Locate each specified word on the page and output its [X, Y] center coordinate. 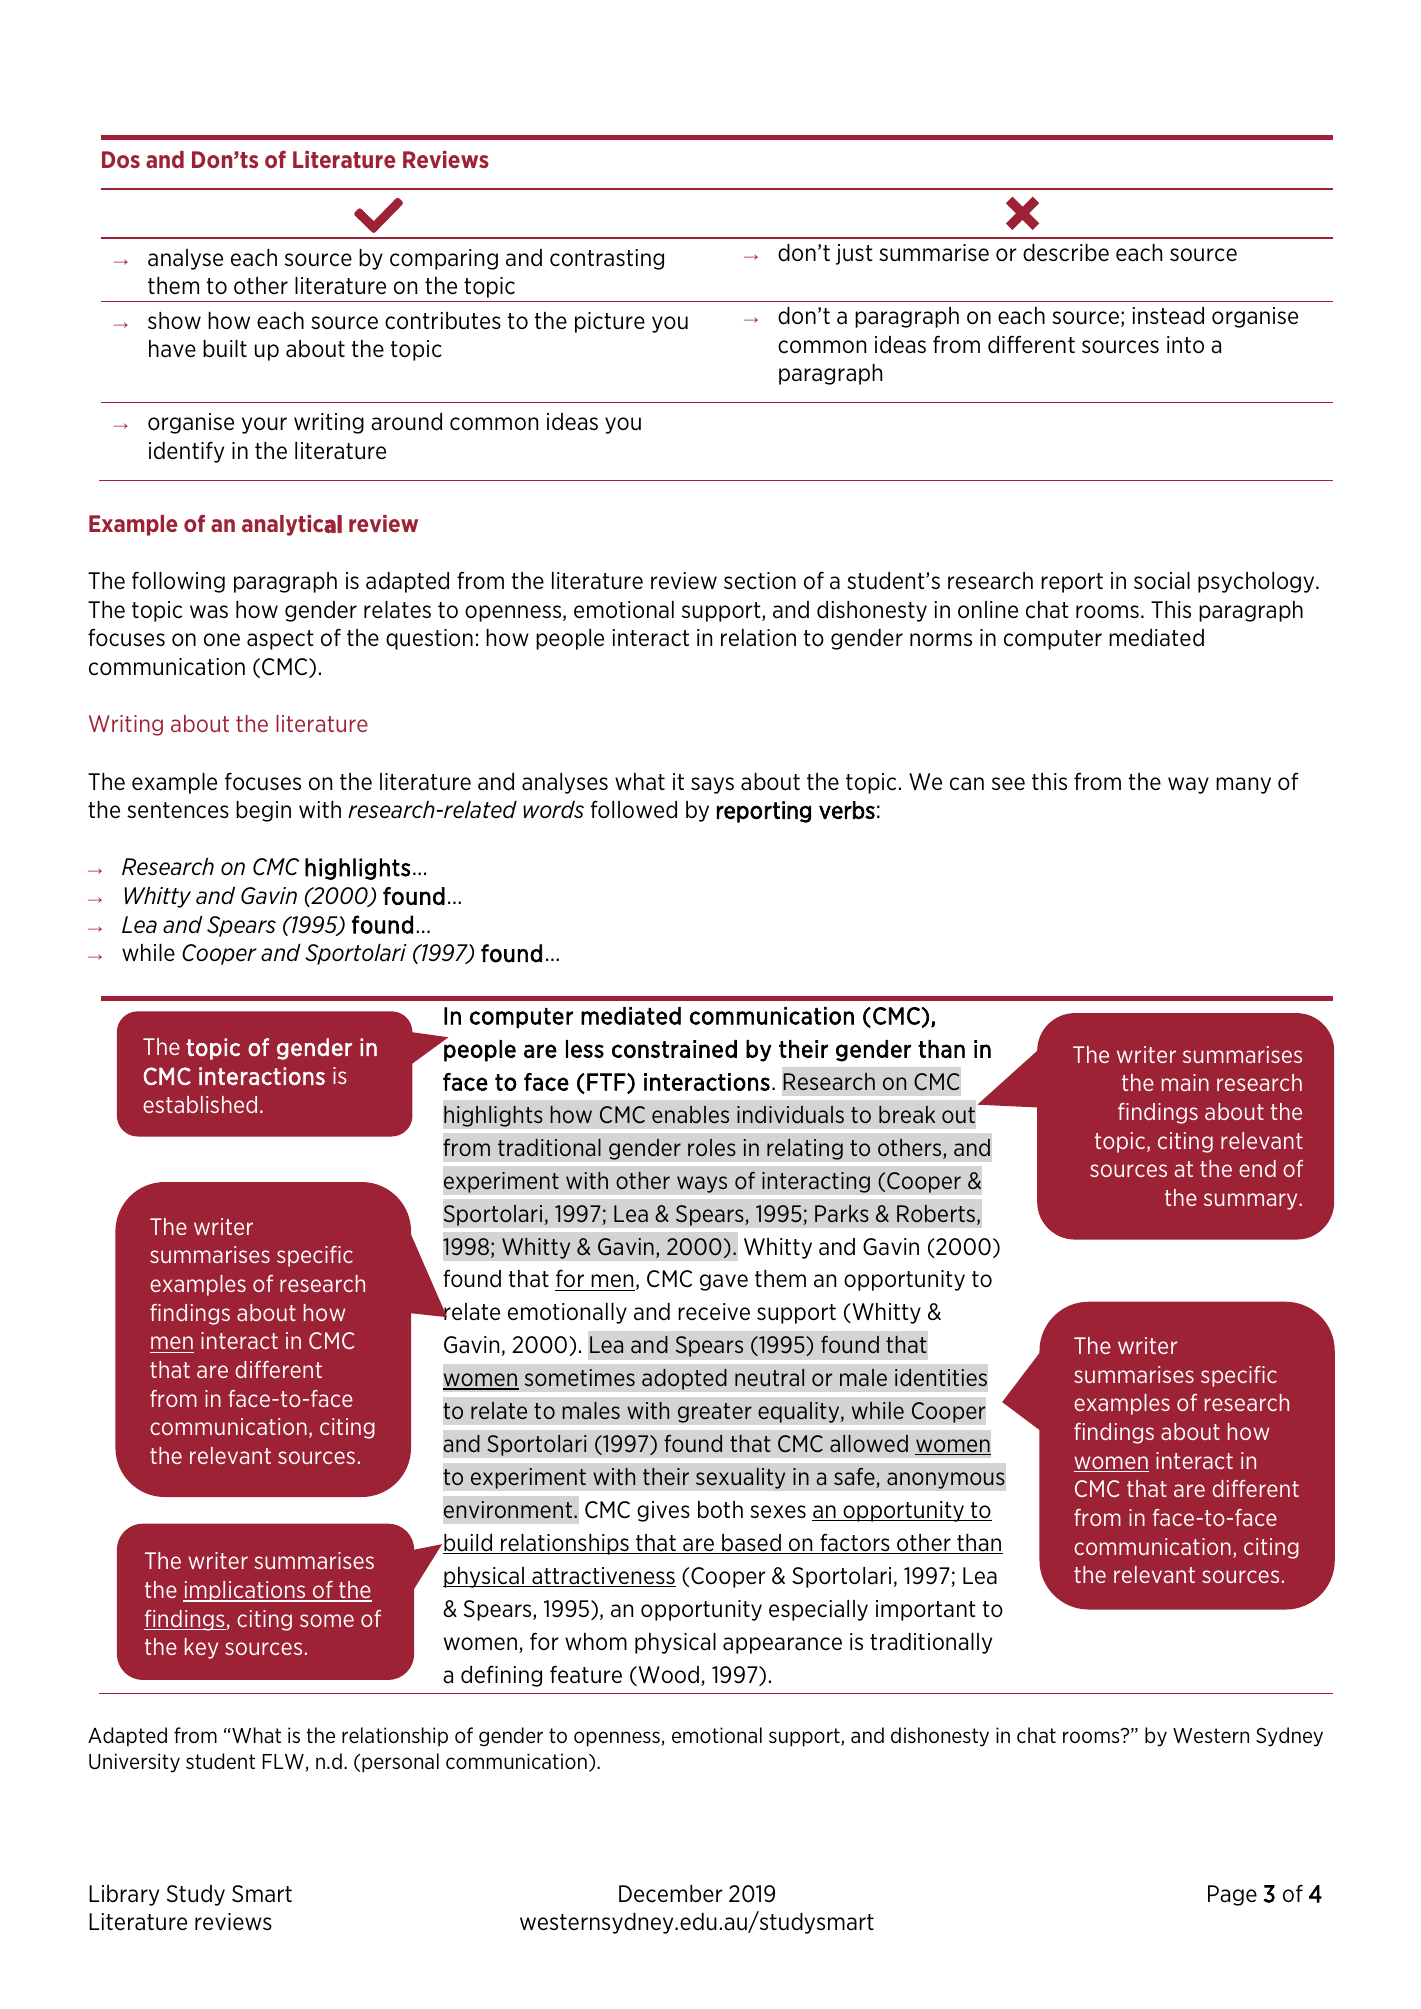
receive [714, 1312]
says [712, 785]
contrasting [607, 259]
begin [263, 811]
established [200, 1104]
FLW [283, 1761]
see [1008, 784]
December [671, 1894]
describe [1066, 253]
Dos [121, 159]
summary [1252, 1201]
